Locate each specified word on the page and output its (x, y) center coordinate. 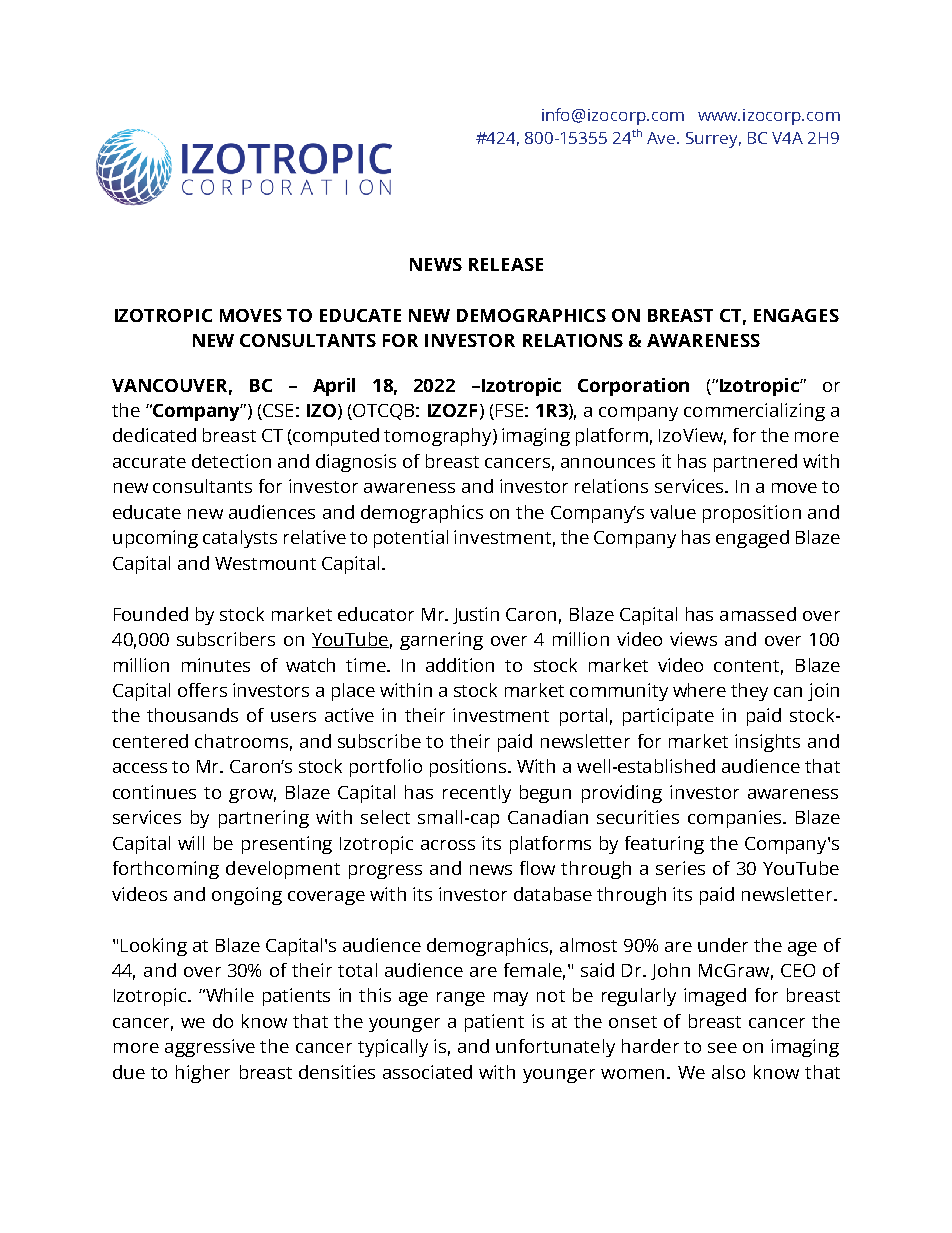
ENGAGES (796, 315)
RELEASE (506, 264)
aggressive (210, 1048)
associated (427, 1072)
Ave (662, 138)
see (722, 1048)
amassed (758, 614)
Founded (151, 614)
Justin (476, 615)
